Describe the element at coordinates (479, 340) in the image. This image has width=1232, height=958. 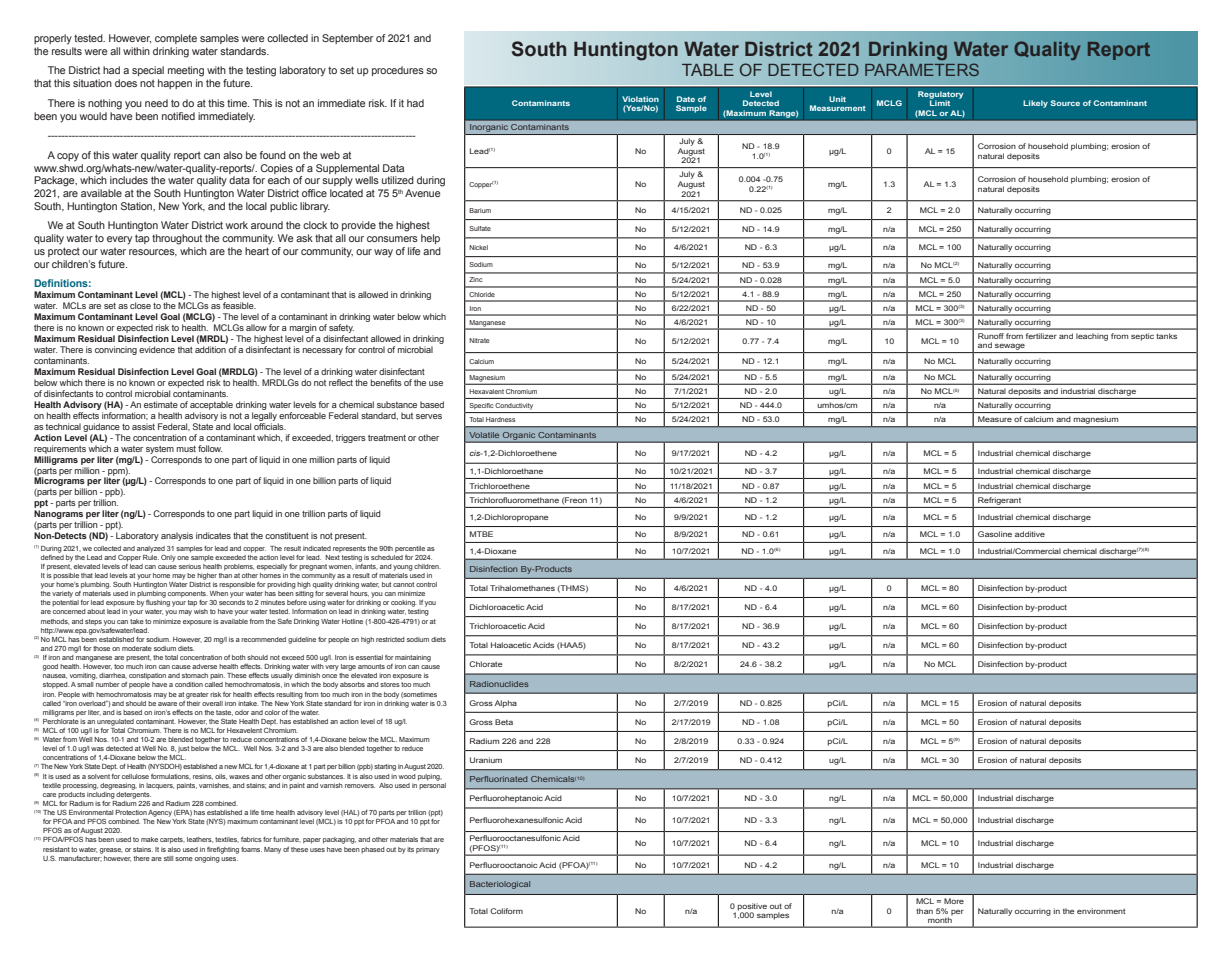
I see `Nitrate` at that location.
